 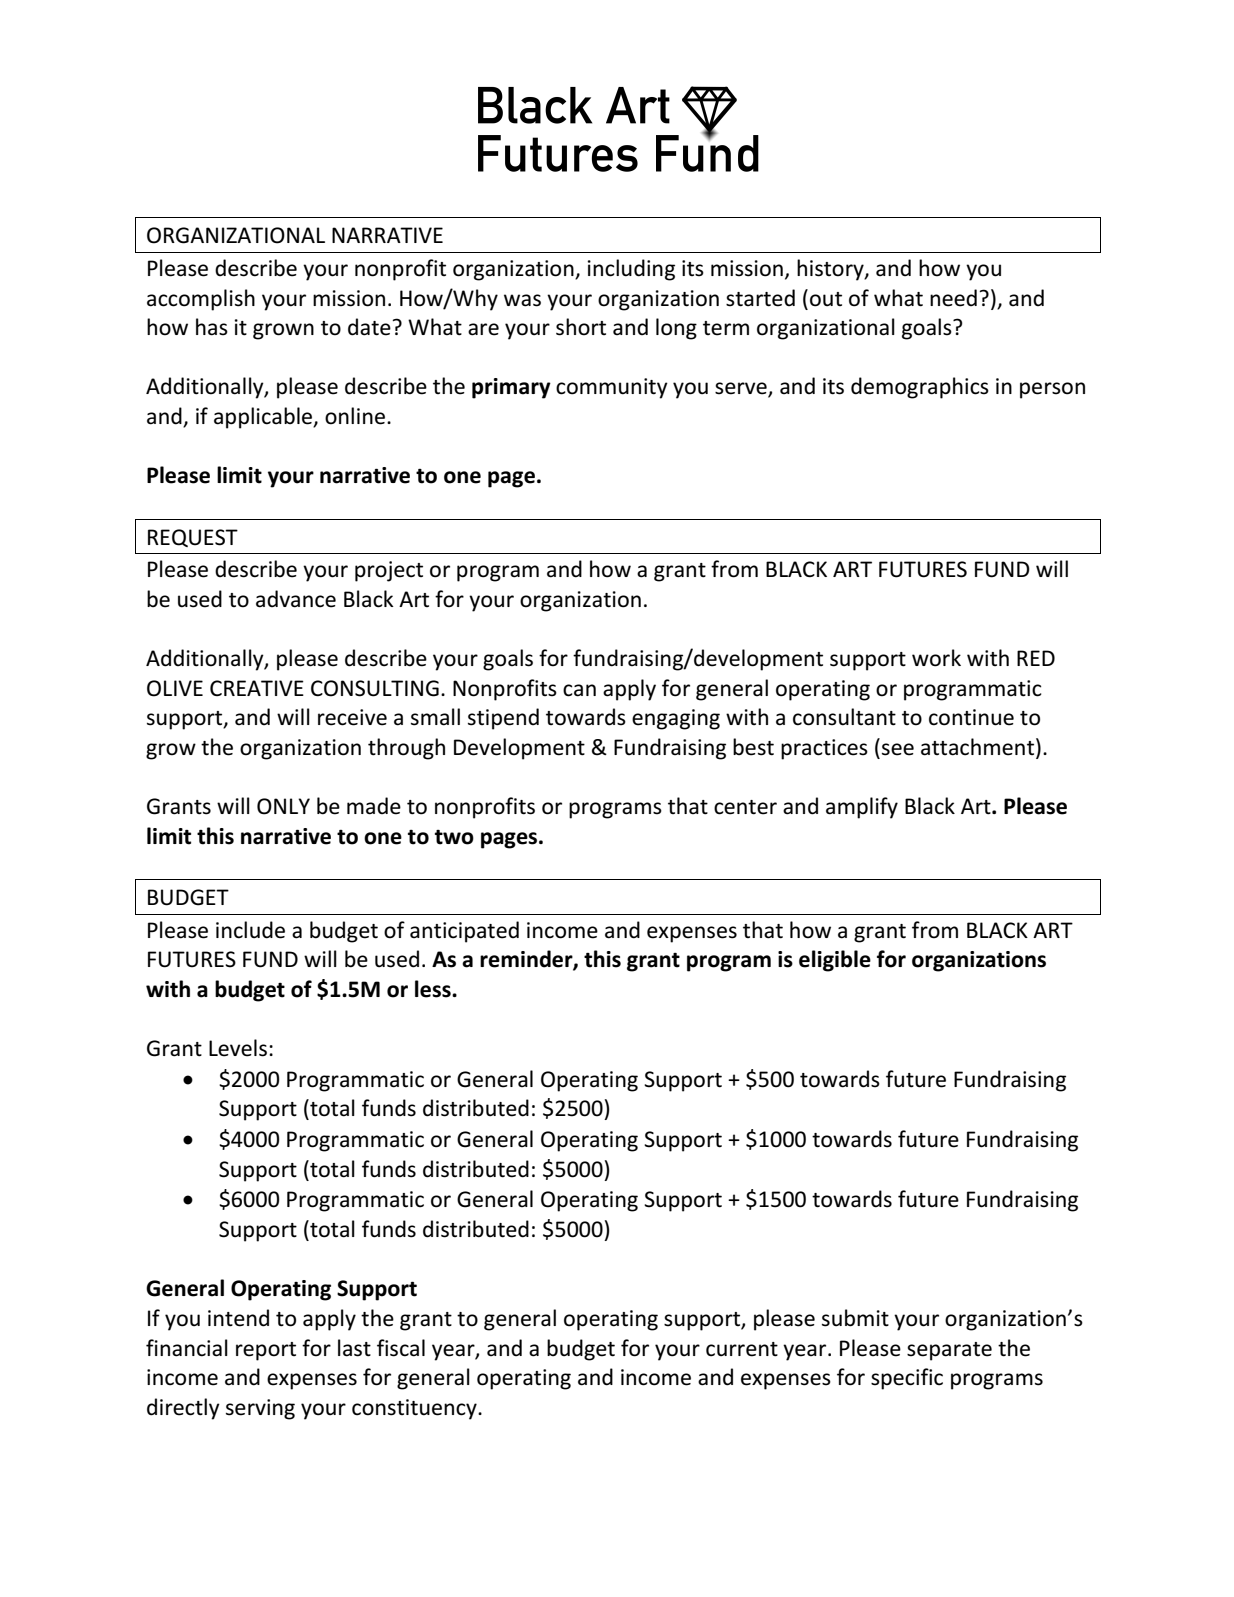 I want to click on has, so click(x=212, y=327).
